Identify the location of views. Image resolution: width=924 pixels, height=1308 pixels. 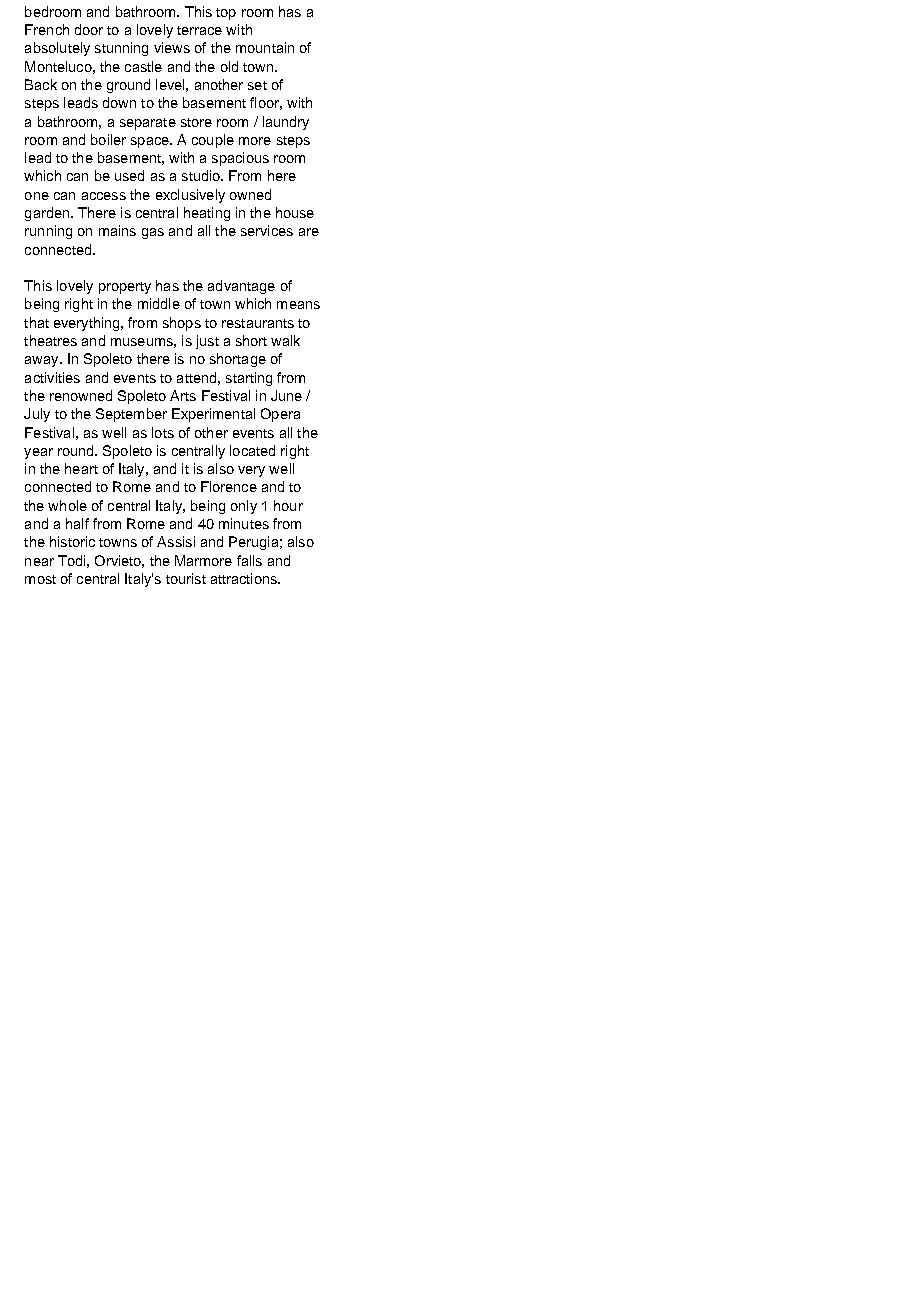
(172, 47).
